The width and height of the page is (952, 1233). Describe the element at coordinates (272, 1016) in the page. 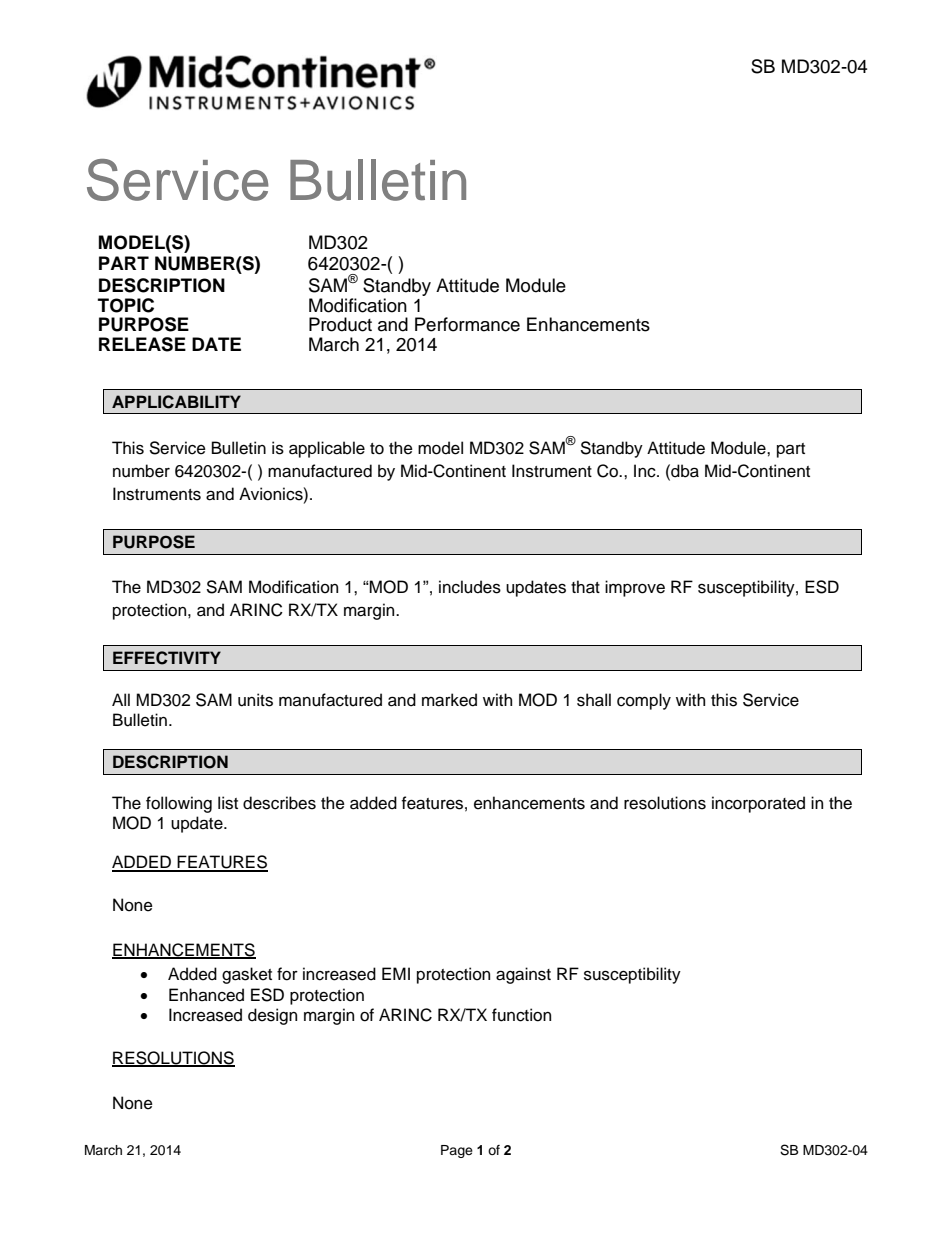

I see `design` at that location.
